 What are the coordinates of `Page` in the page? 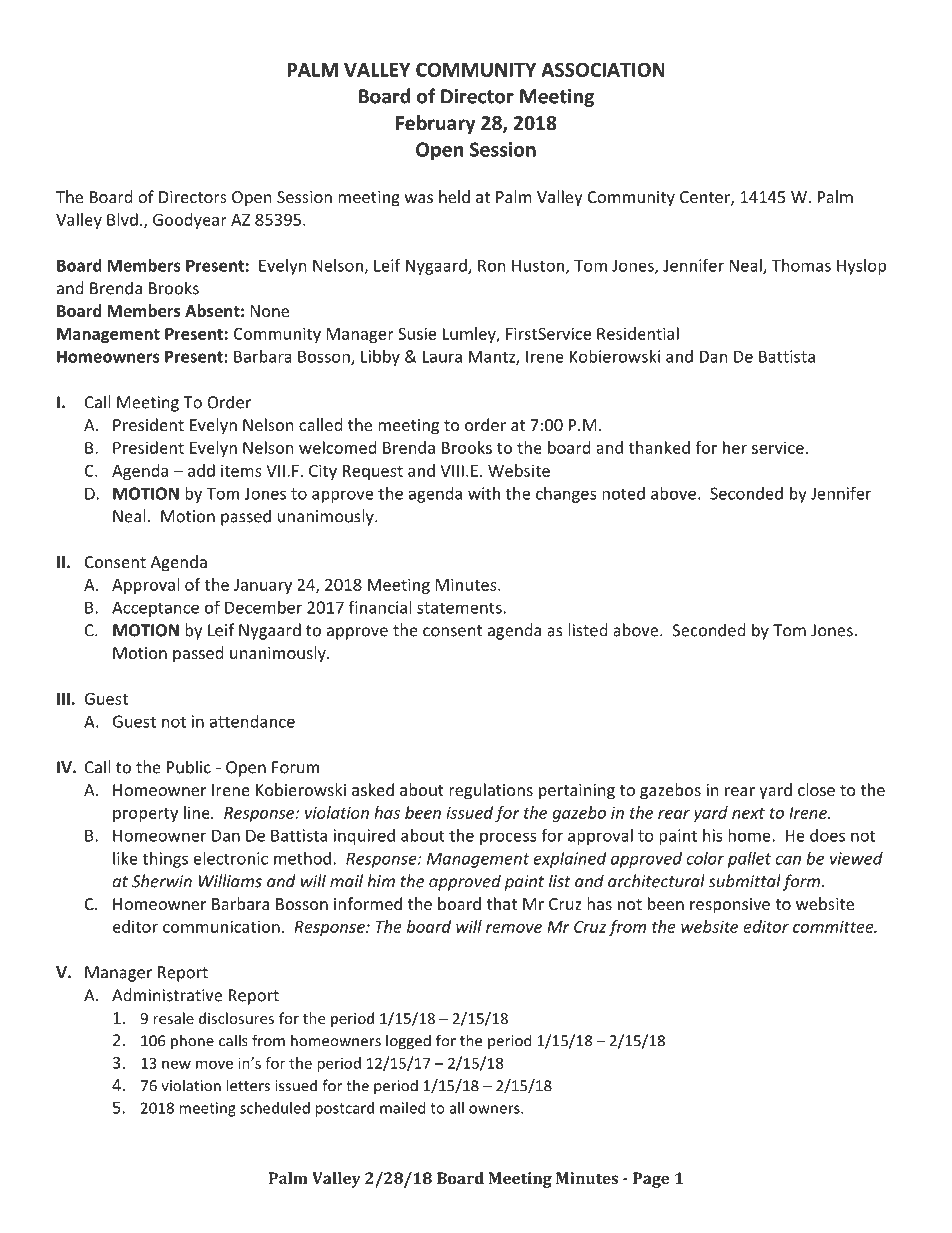 It's located at (651, 1180).
